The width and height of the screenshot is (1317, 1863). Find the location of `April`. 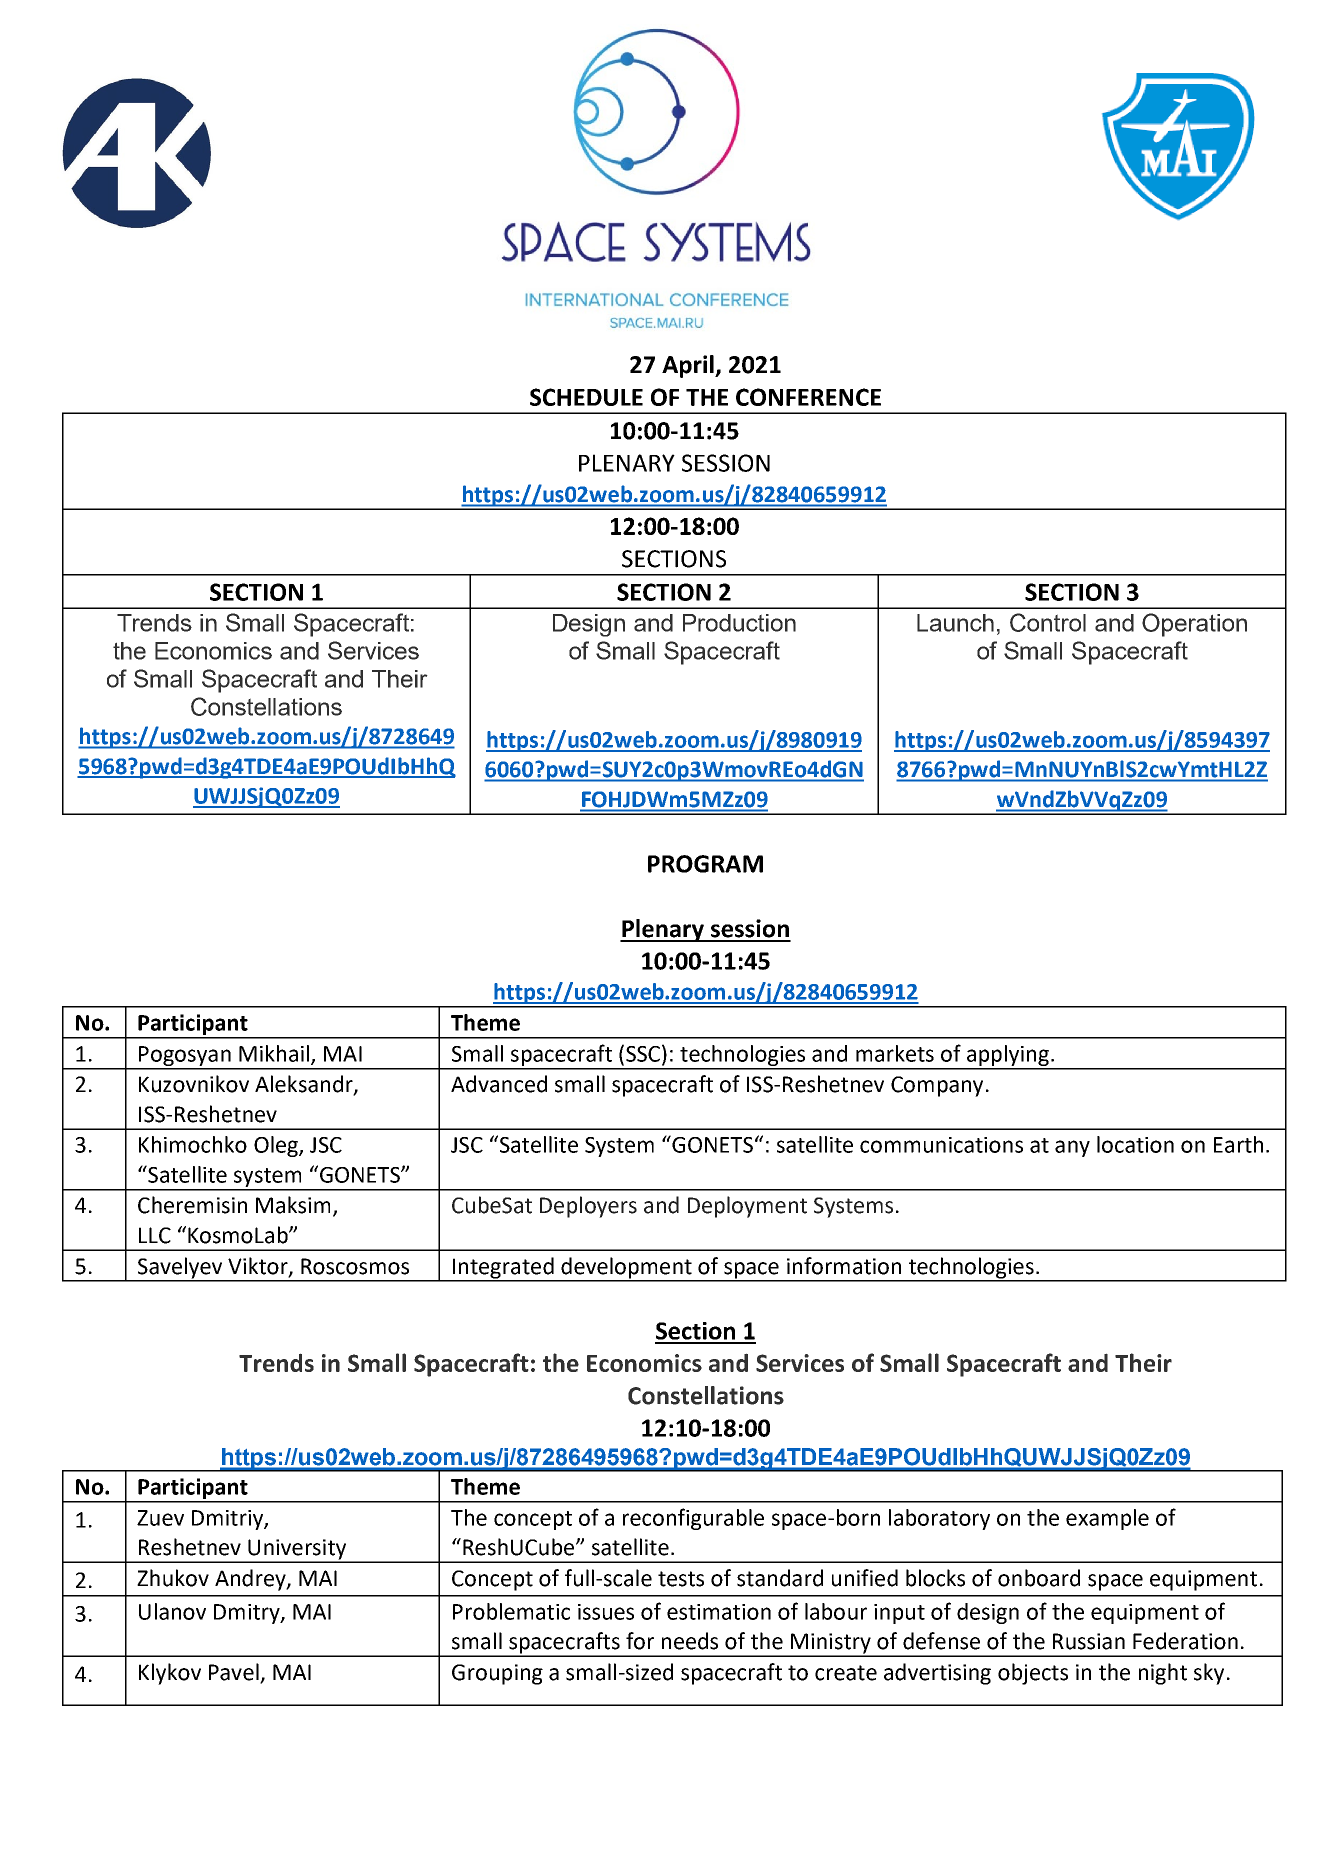

April is located at coordinates (689, 366).
